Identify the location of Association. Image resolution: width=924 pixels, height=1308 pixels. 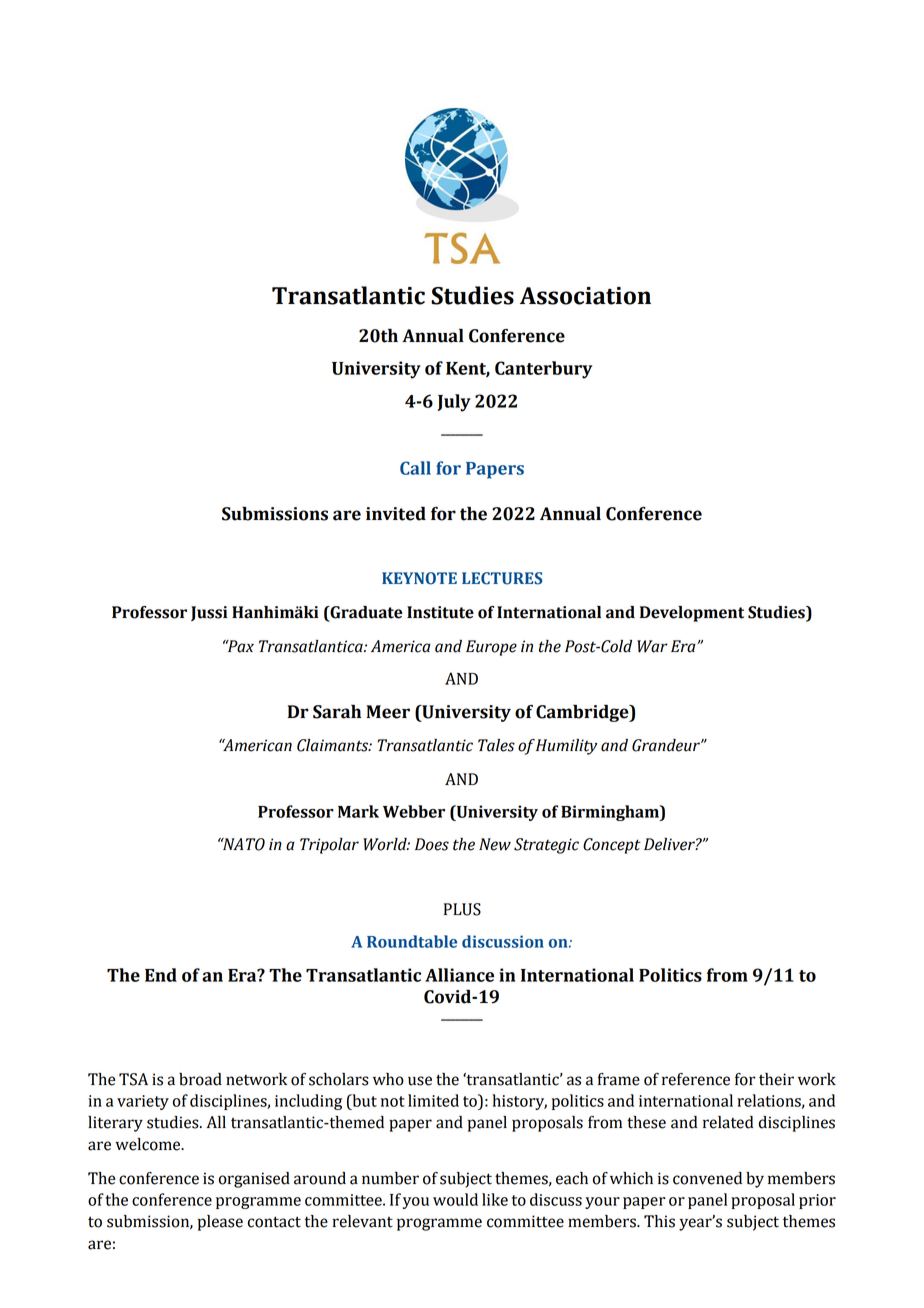
(585, 296).
